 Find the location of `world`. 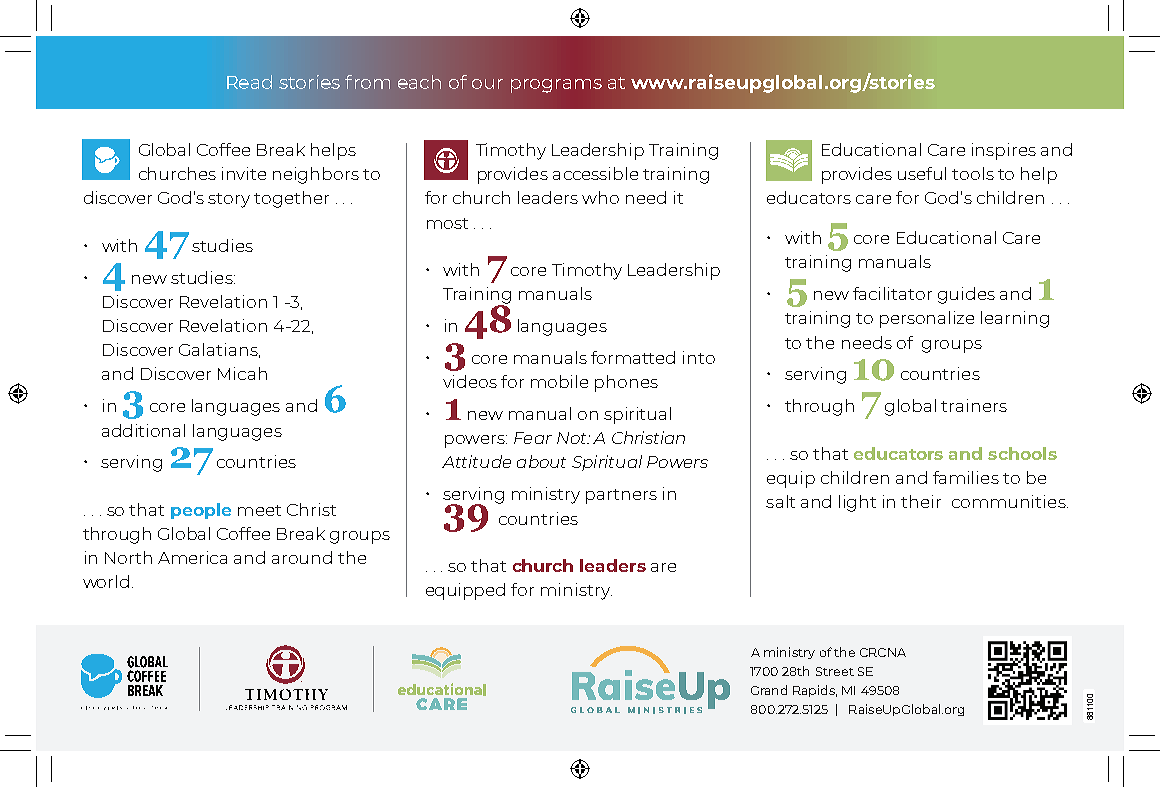

world is located at coordinates (106, 581).
